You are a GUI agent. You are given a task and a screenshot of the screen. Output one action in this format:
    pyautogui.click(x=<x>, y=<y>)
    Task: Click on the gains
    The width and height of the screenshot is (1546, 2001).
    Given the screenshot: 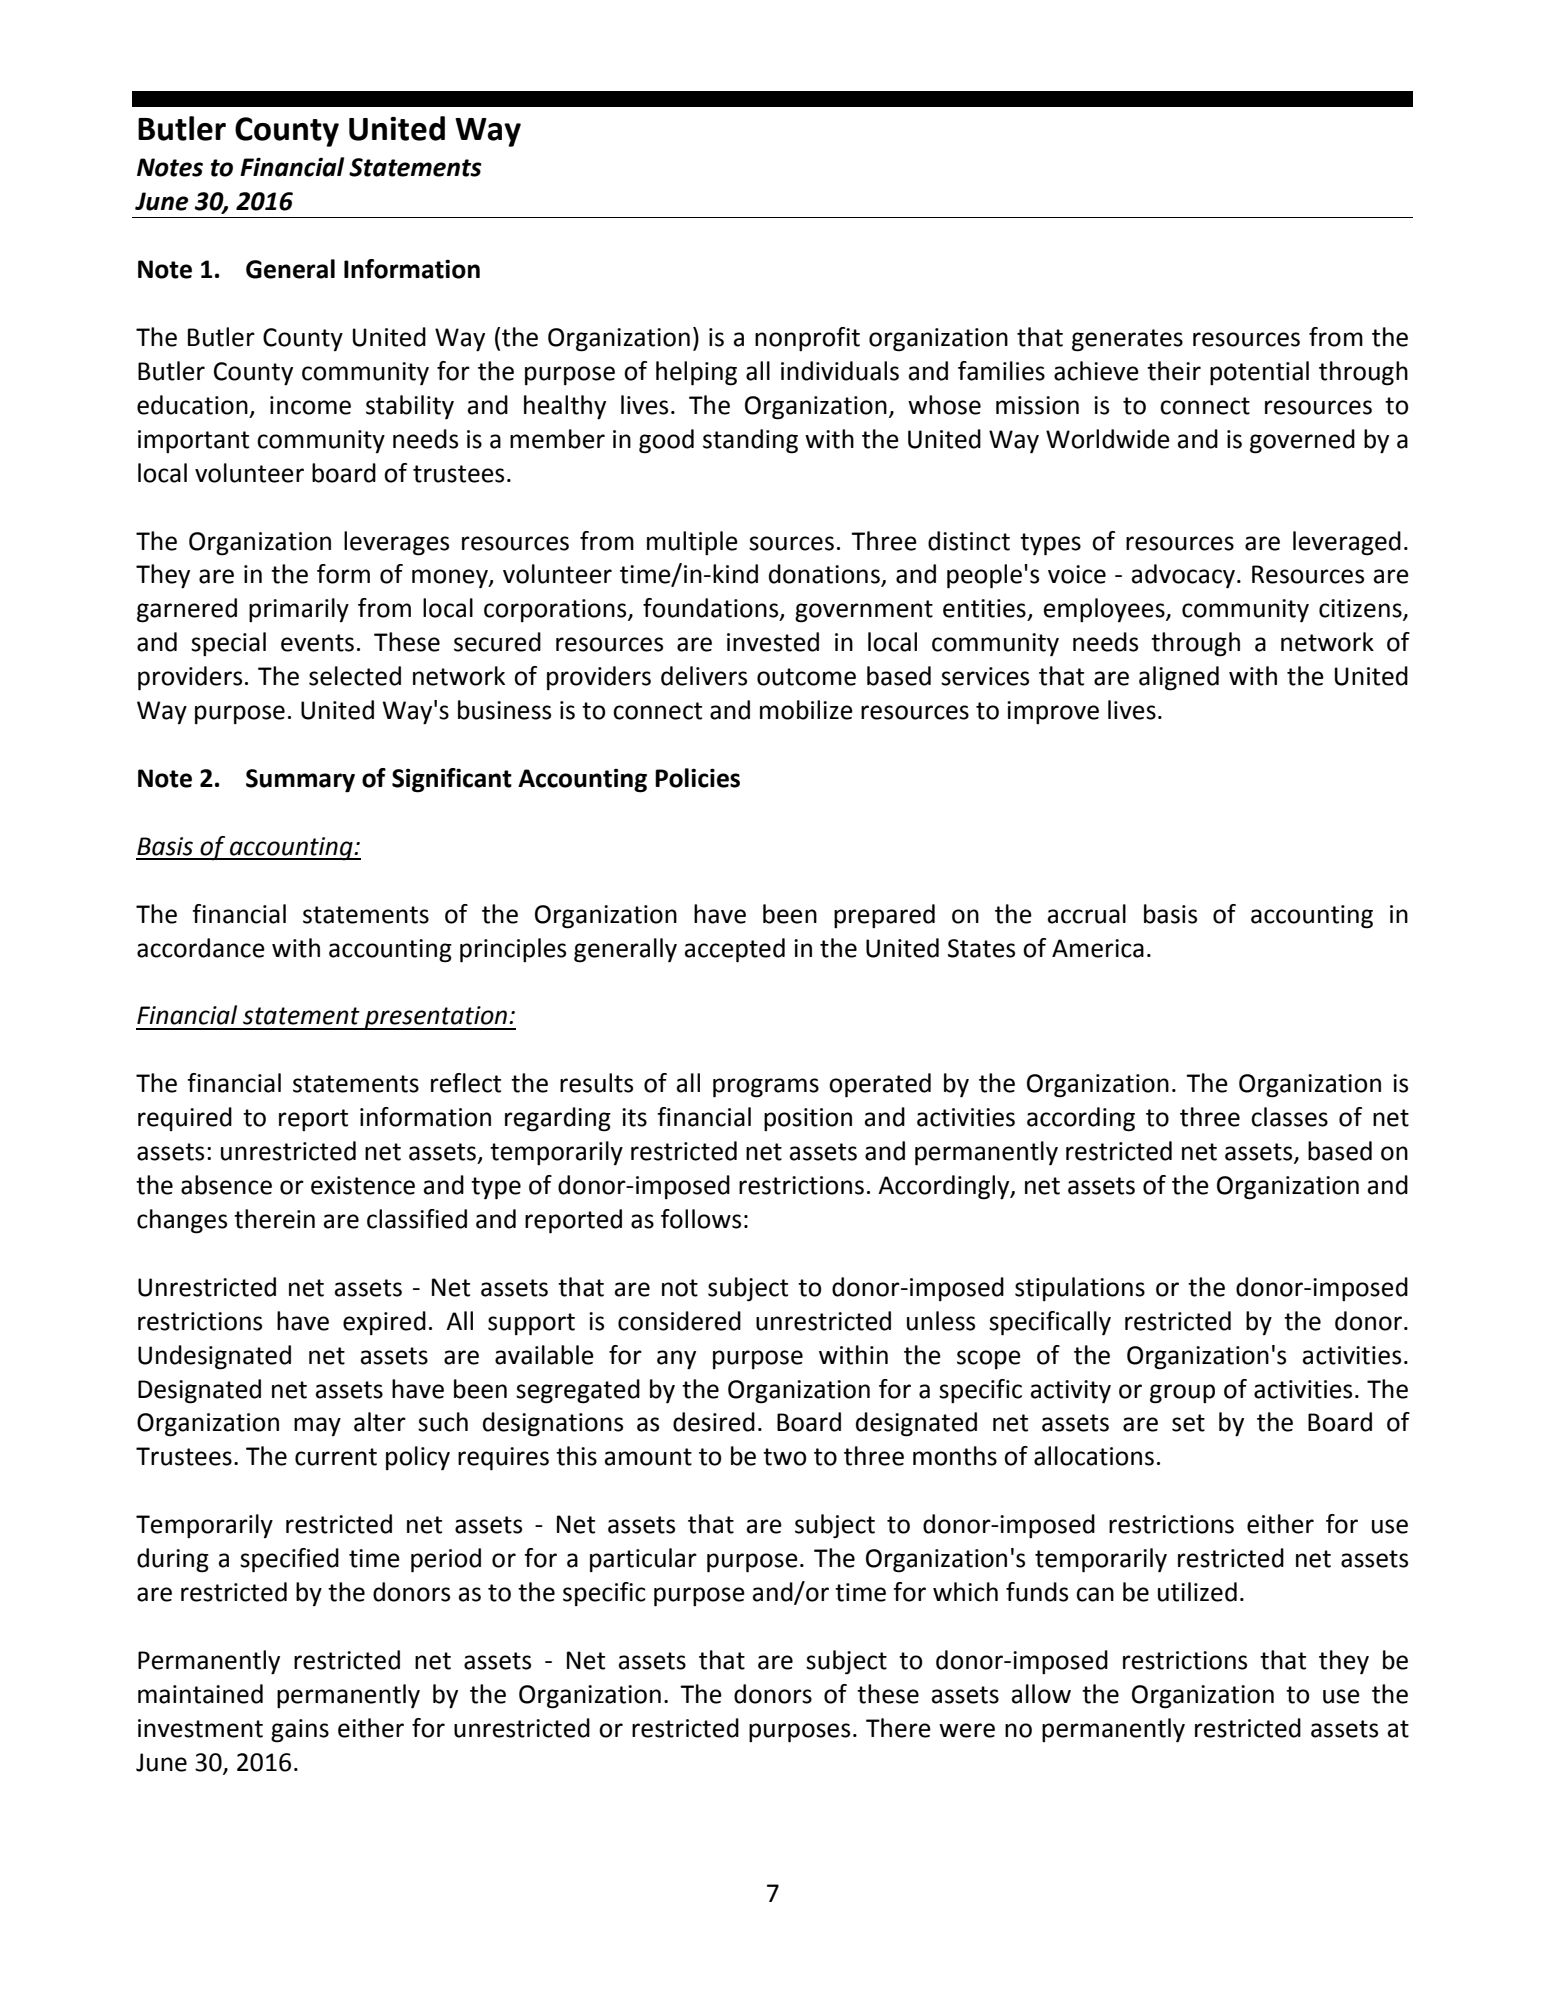 What is the action you would take?
    pyautogui.click(x=300, y=1731)
